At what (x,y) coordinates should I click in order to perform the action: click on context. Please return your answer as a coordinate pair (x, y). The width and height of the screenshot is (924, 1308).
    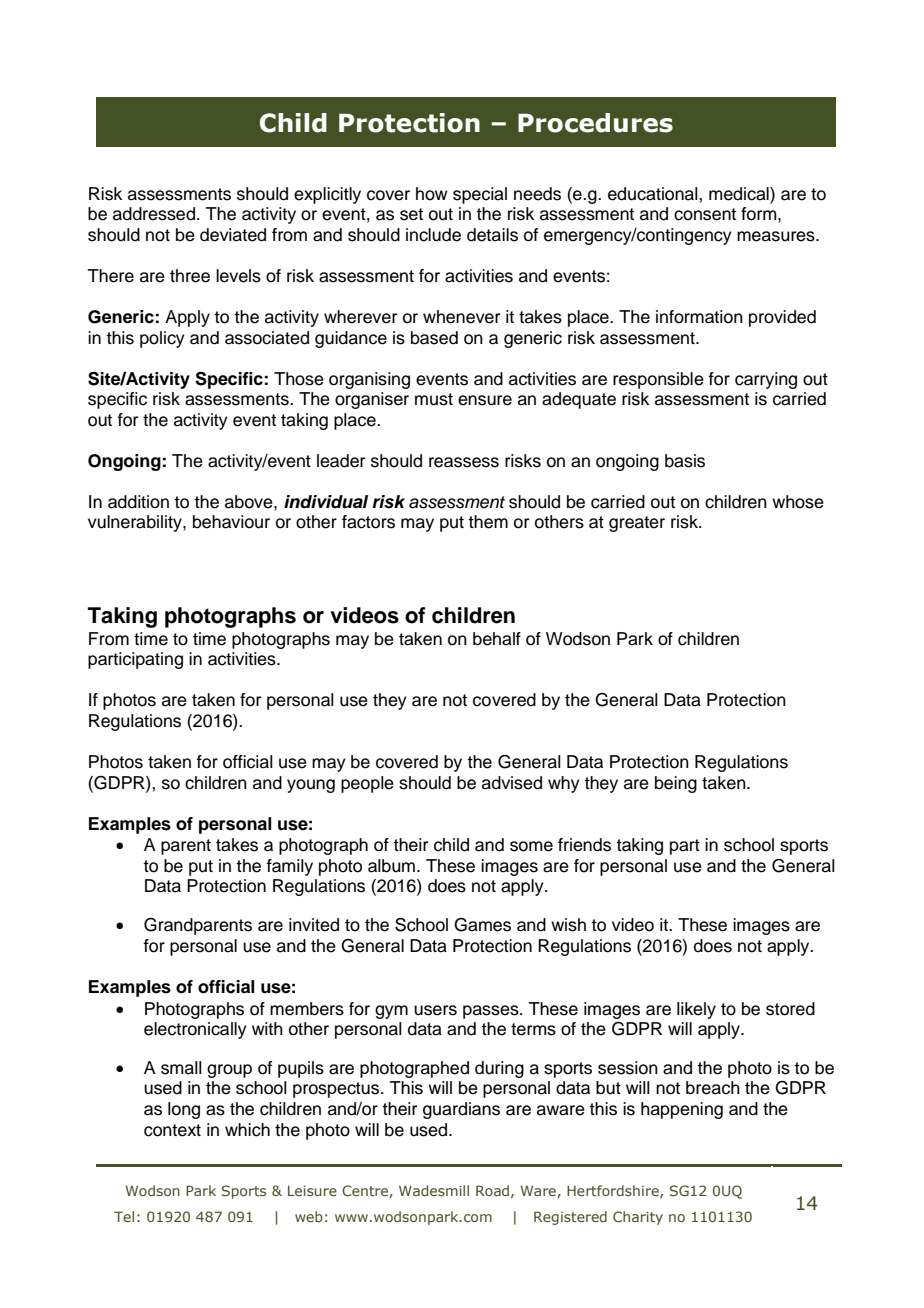
    Looking at the image, I should click on (172, 1130).
